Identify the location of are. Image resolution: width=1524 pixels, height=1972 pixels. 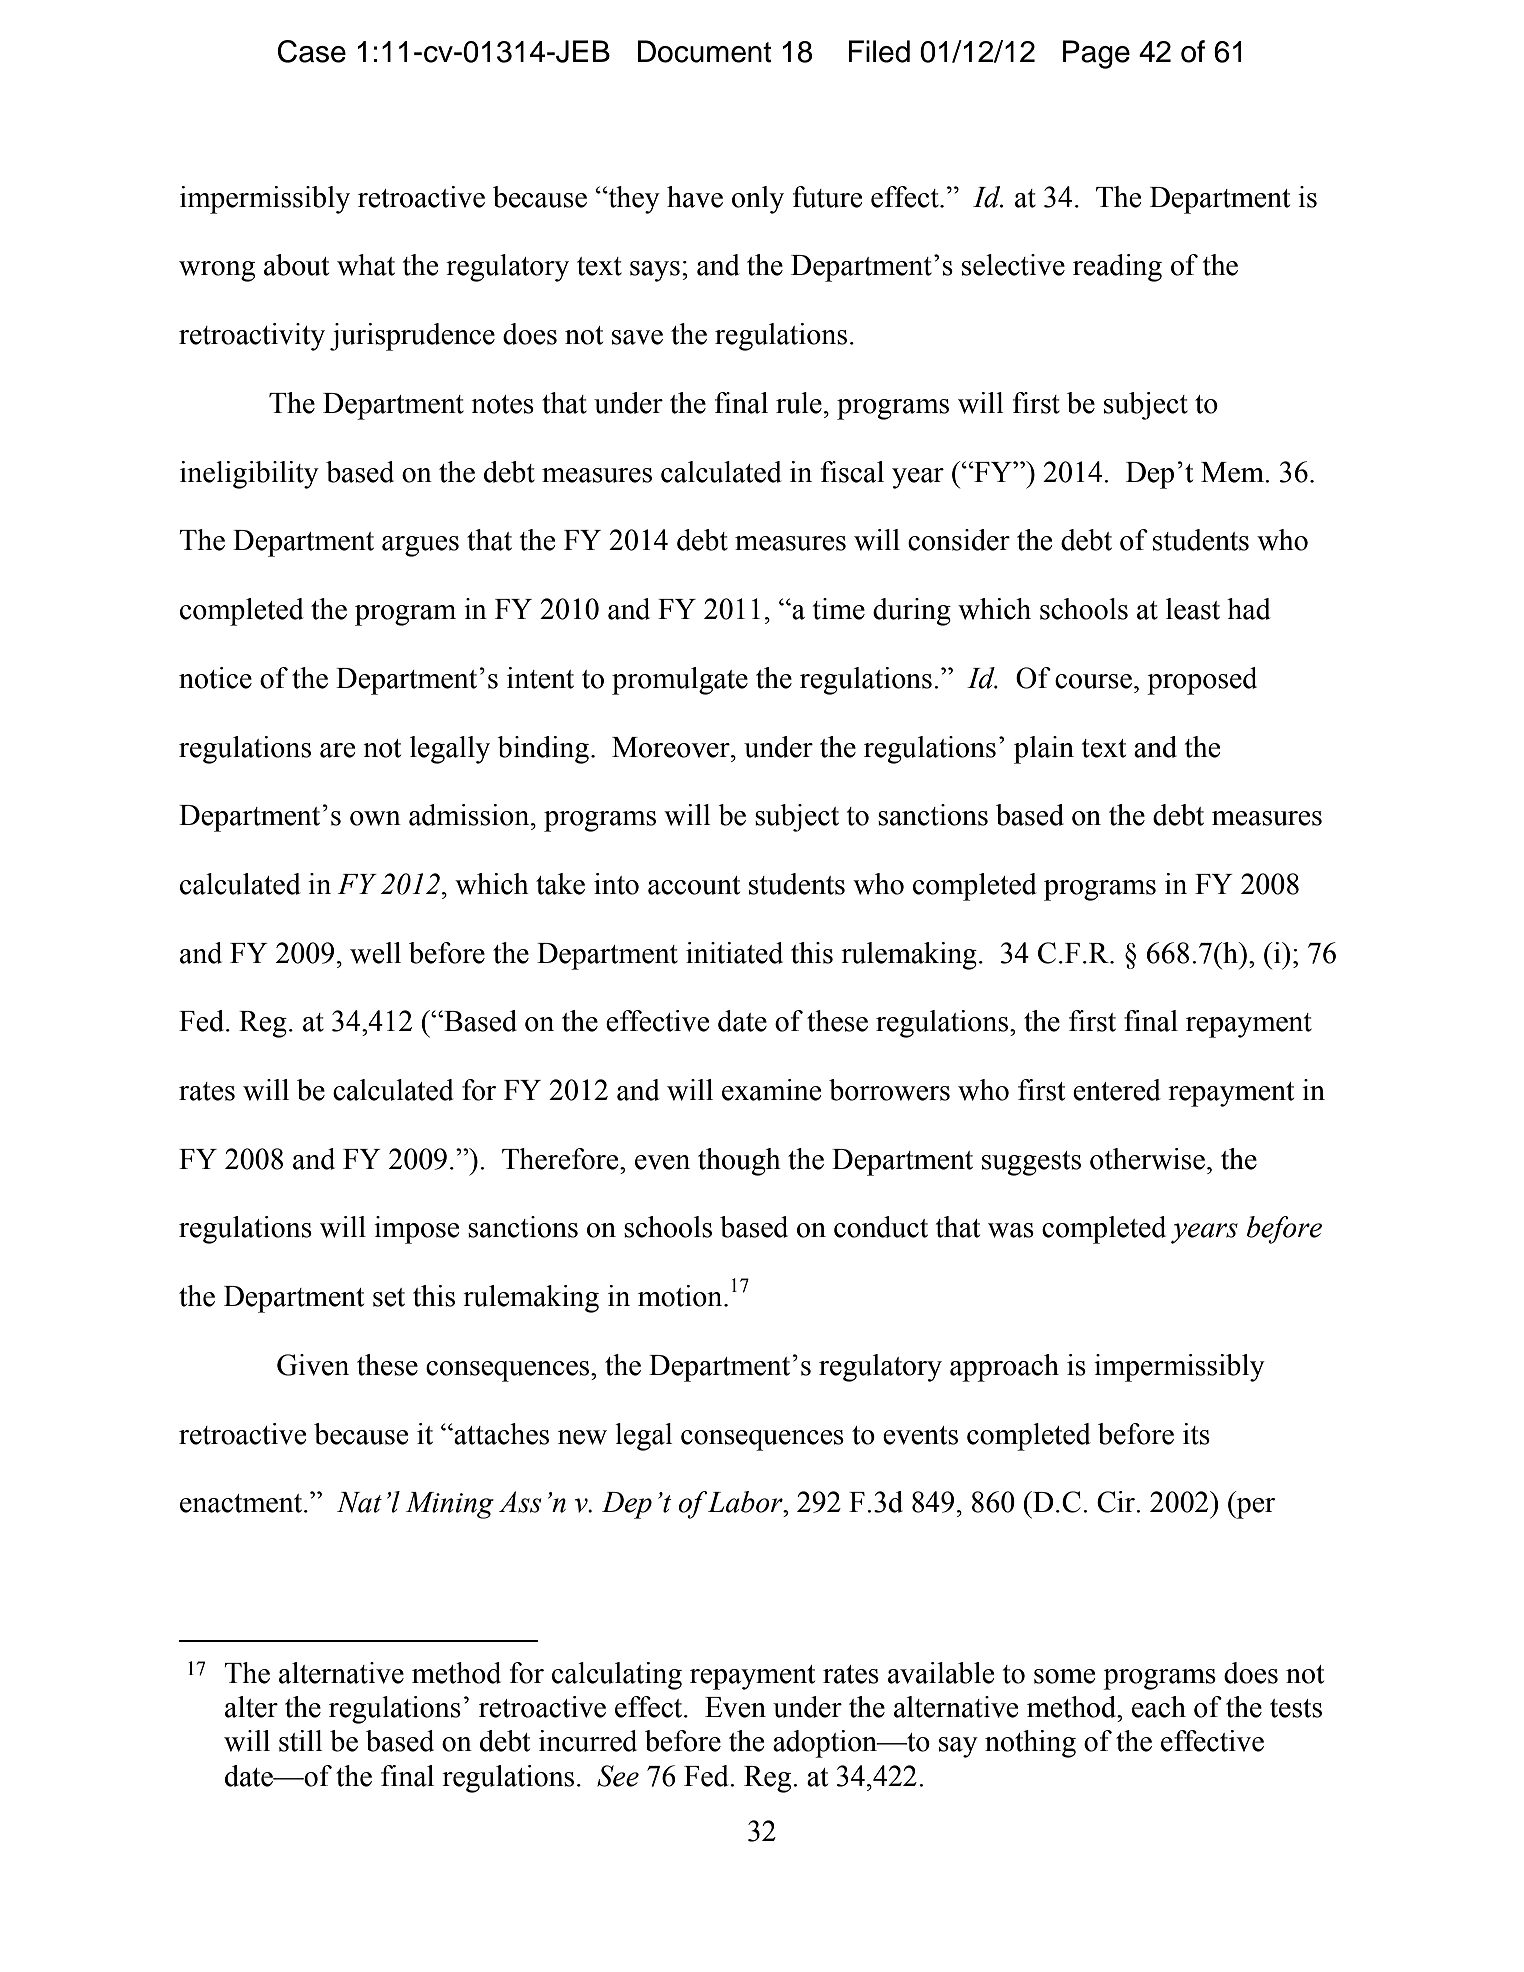
(337, 750).
